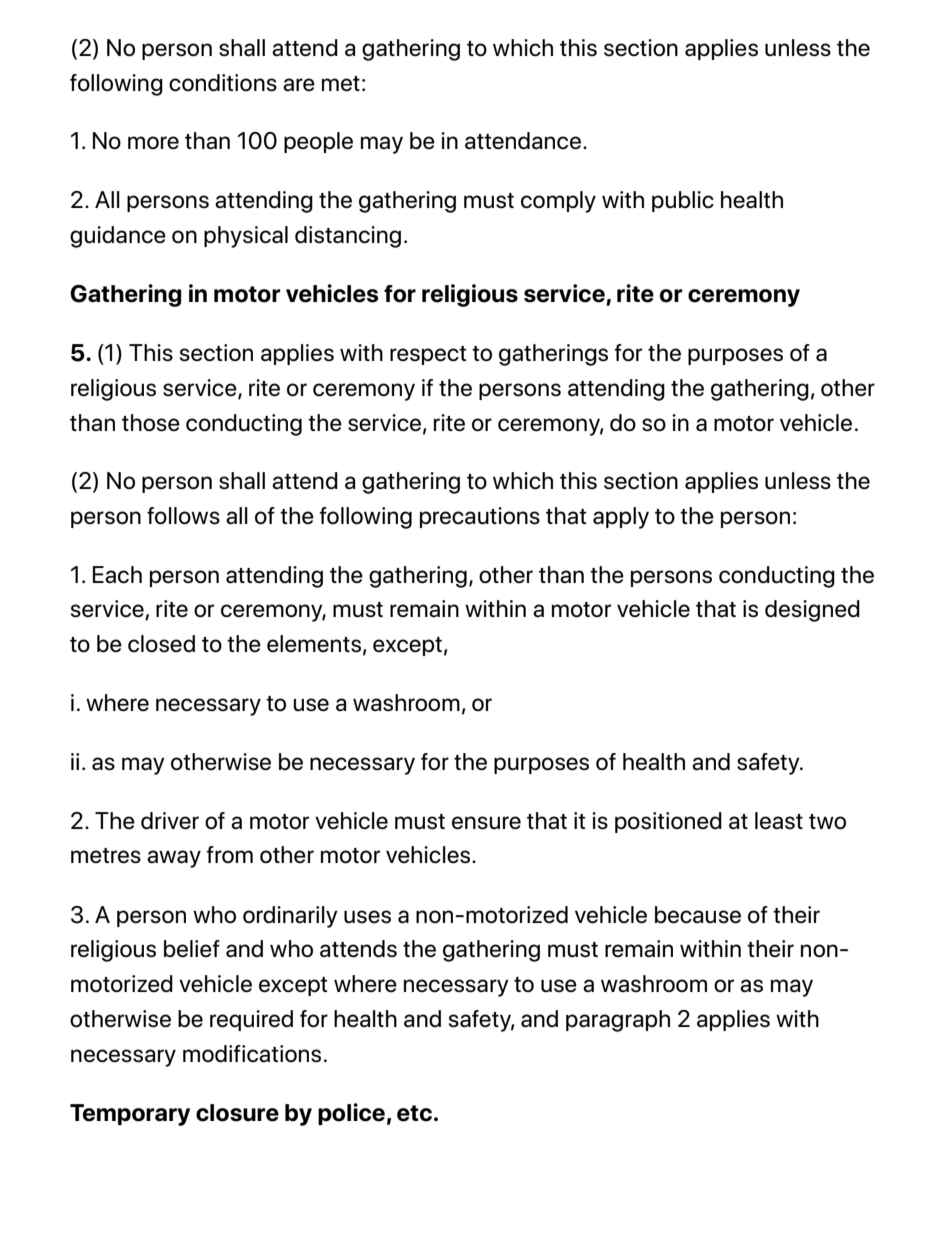 The height and width of the document is (1233, 952). I want to click on people, so click(318, 142).
